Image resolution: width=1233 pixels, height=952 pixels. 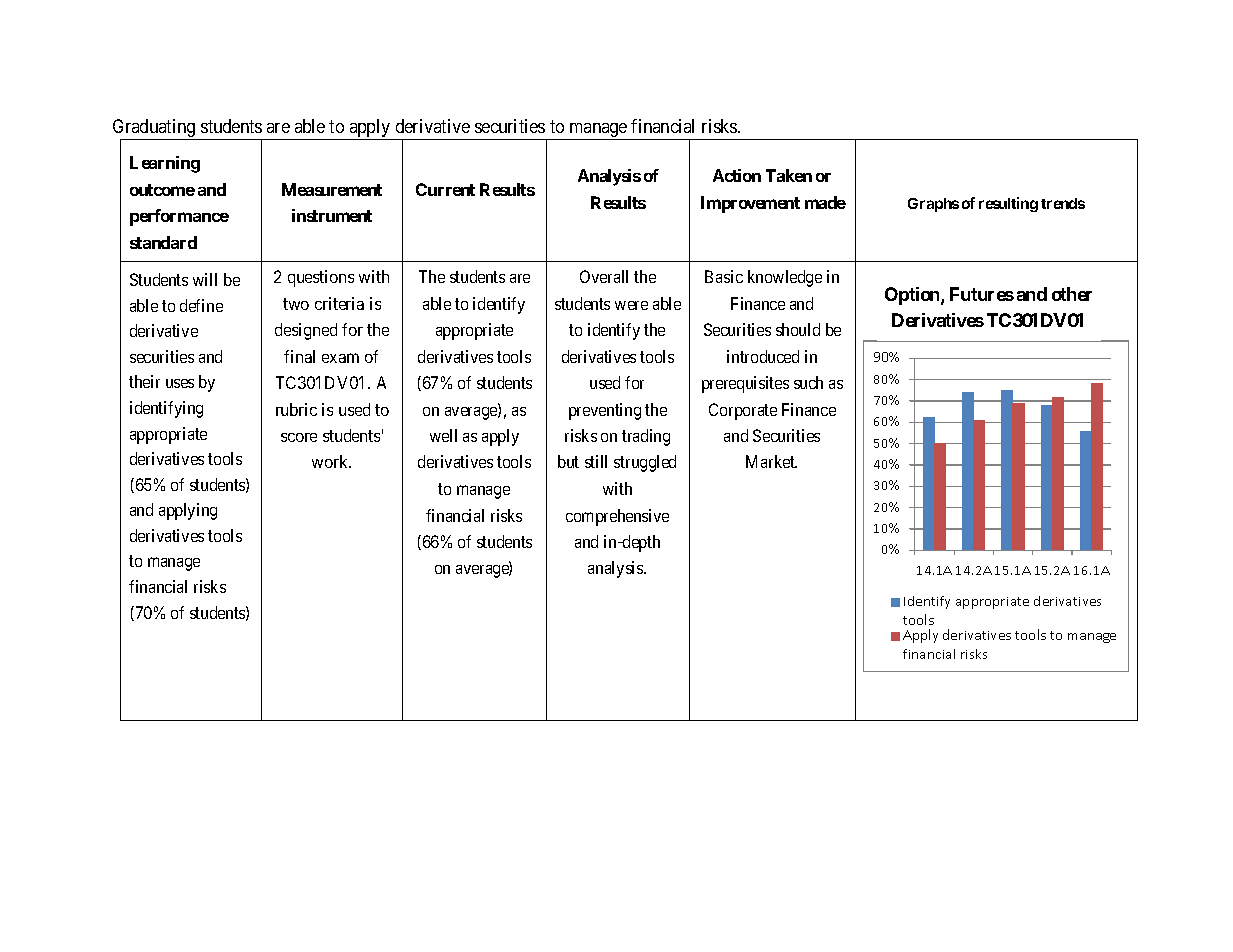 I want to click on Taken, so click(x=789, y=175).
